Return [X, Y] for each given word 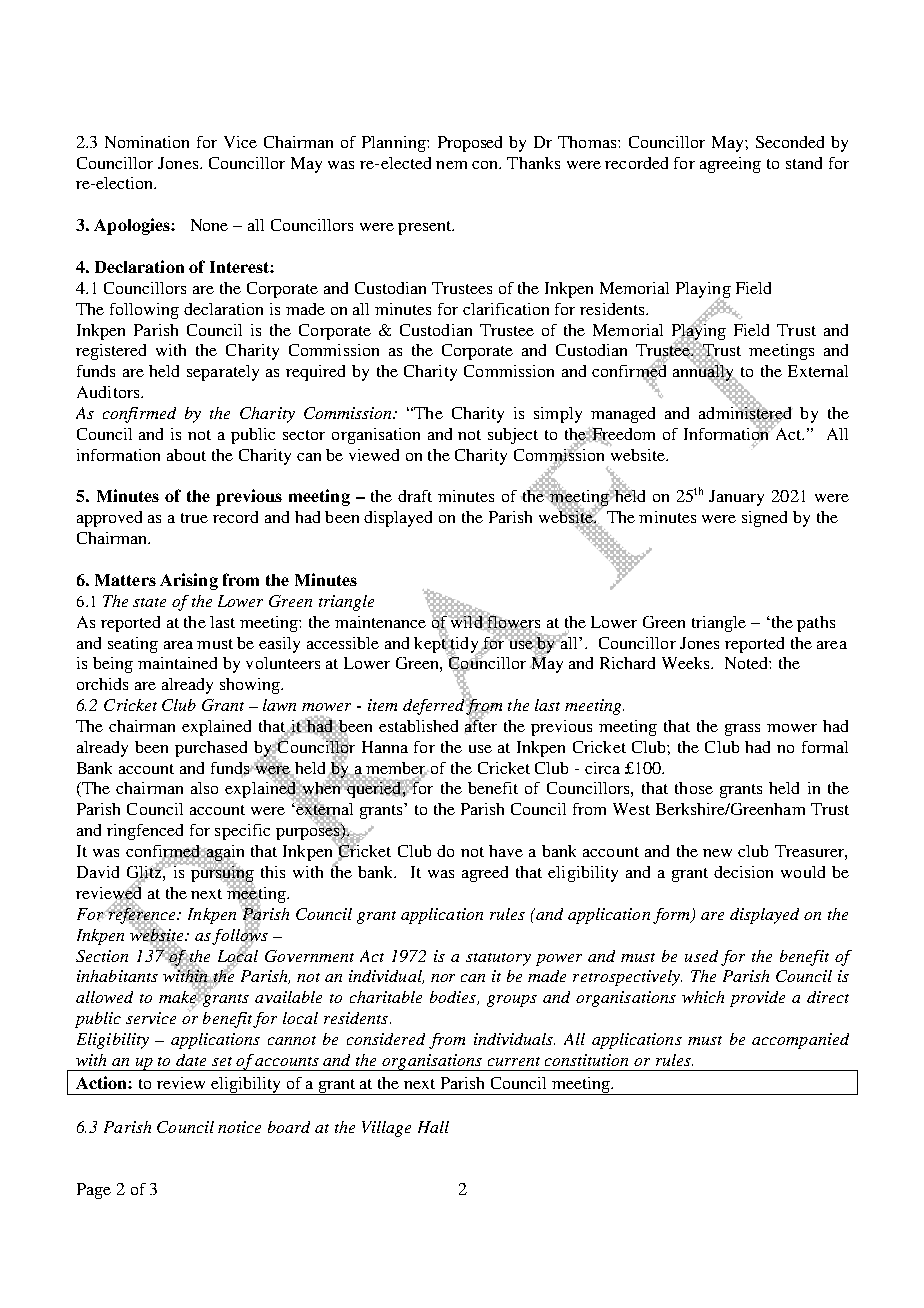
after [481, 726]
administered [746, 413]
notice [239, 1127]
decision [743, 872]
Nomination [147, 142]
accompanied [800, 1041]
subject [513, 436]
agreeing [730, 165]
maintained [177, 663]
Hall [433, 1127]
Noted [747, 663]
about [186, 455]
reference [142, 915]
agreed [485, 874]
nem [451, 165]
